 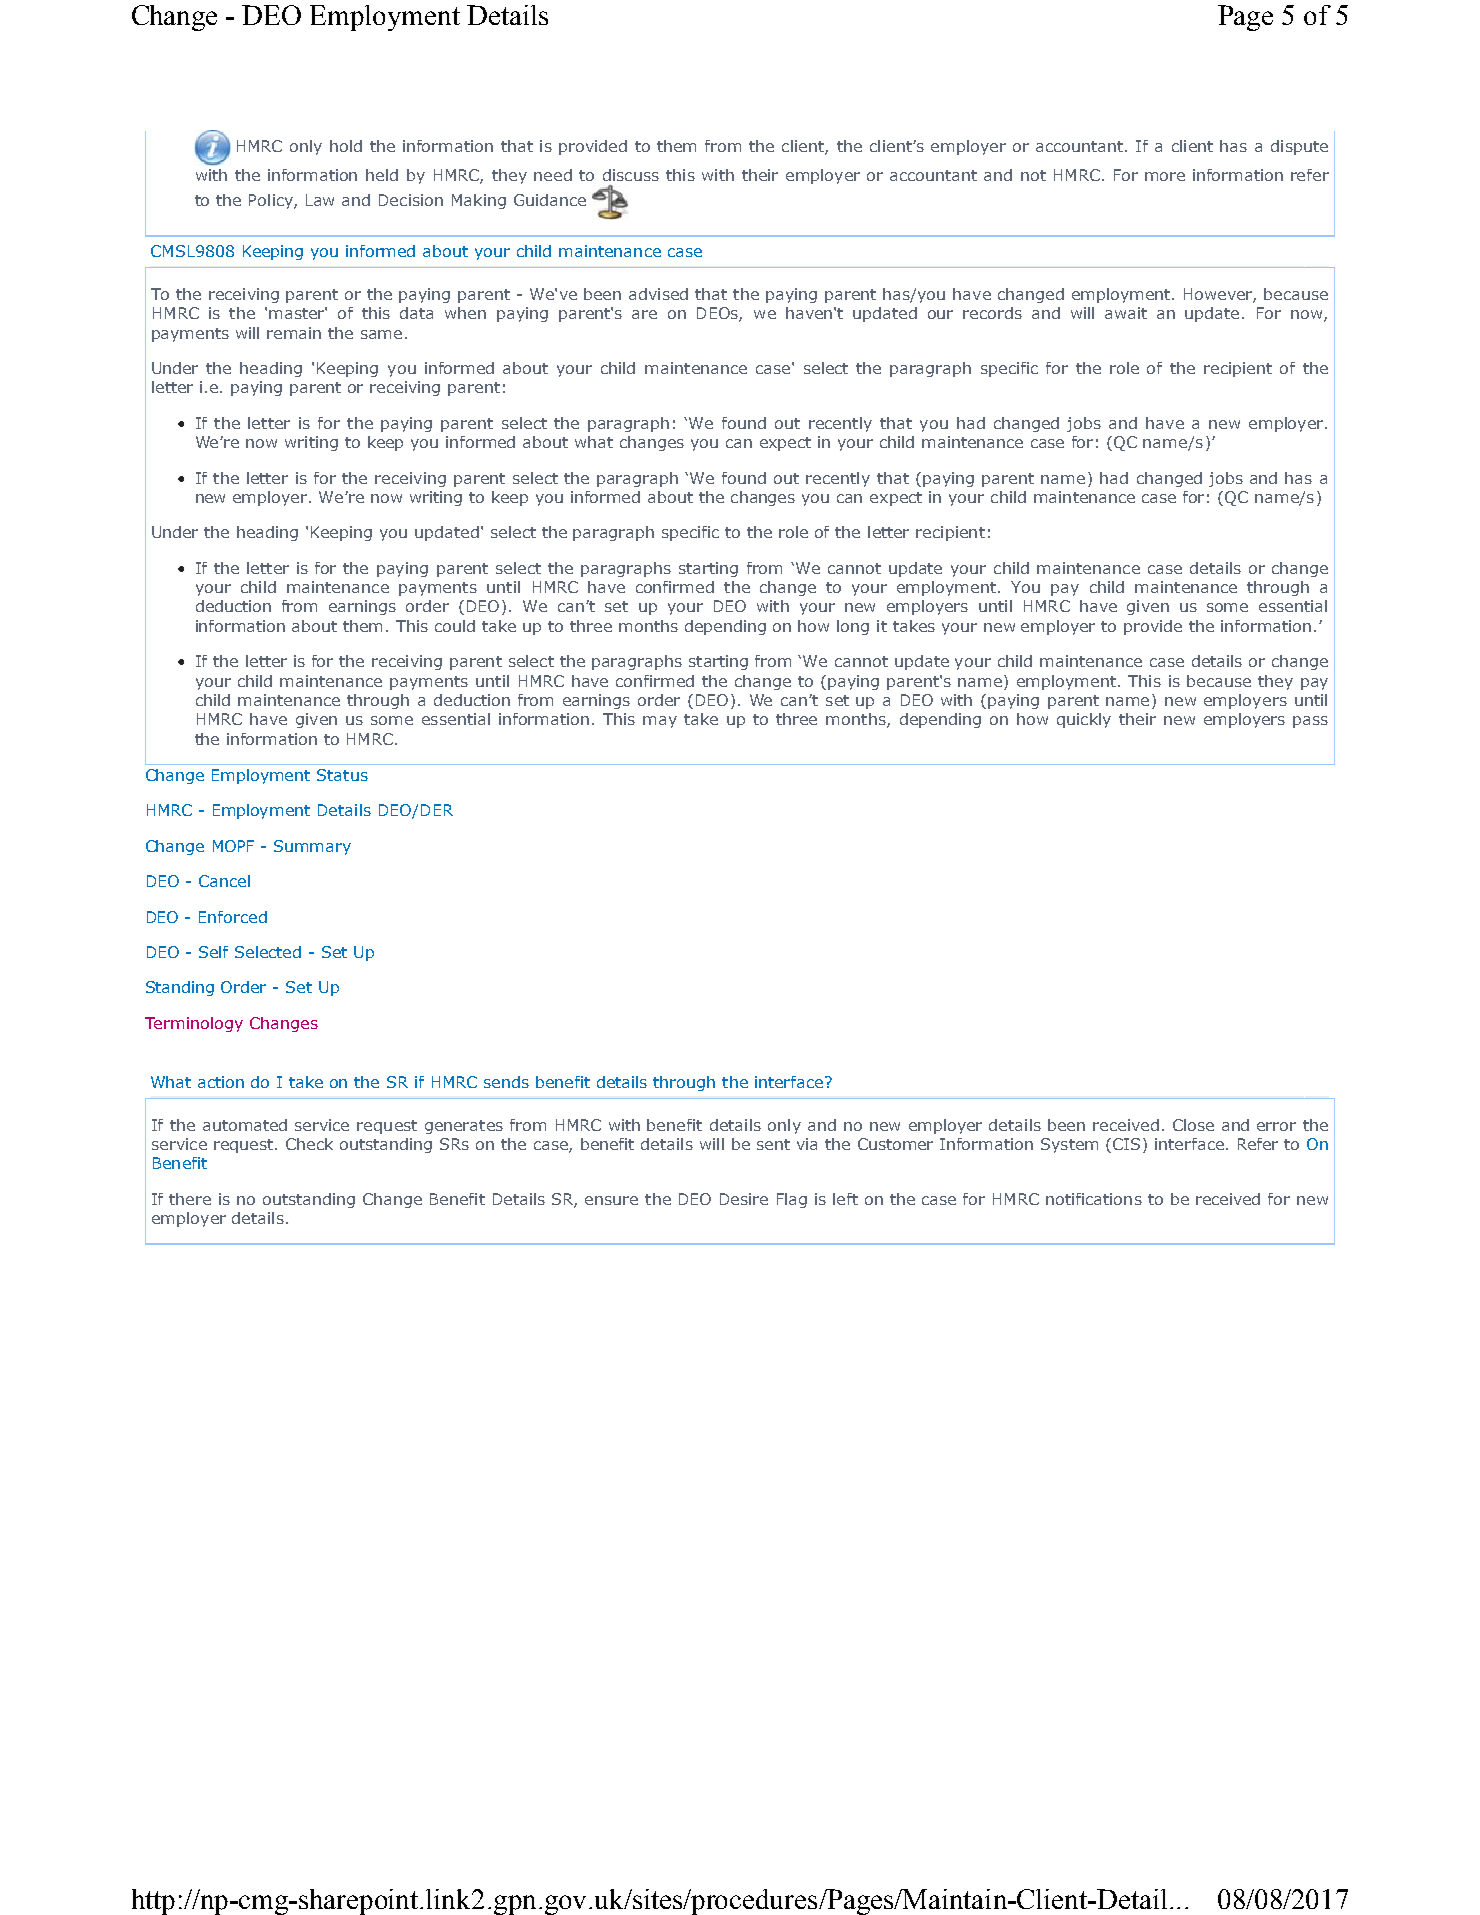 I want to click on quickly, so click(x=1084, y=720).
